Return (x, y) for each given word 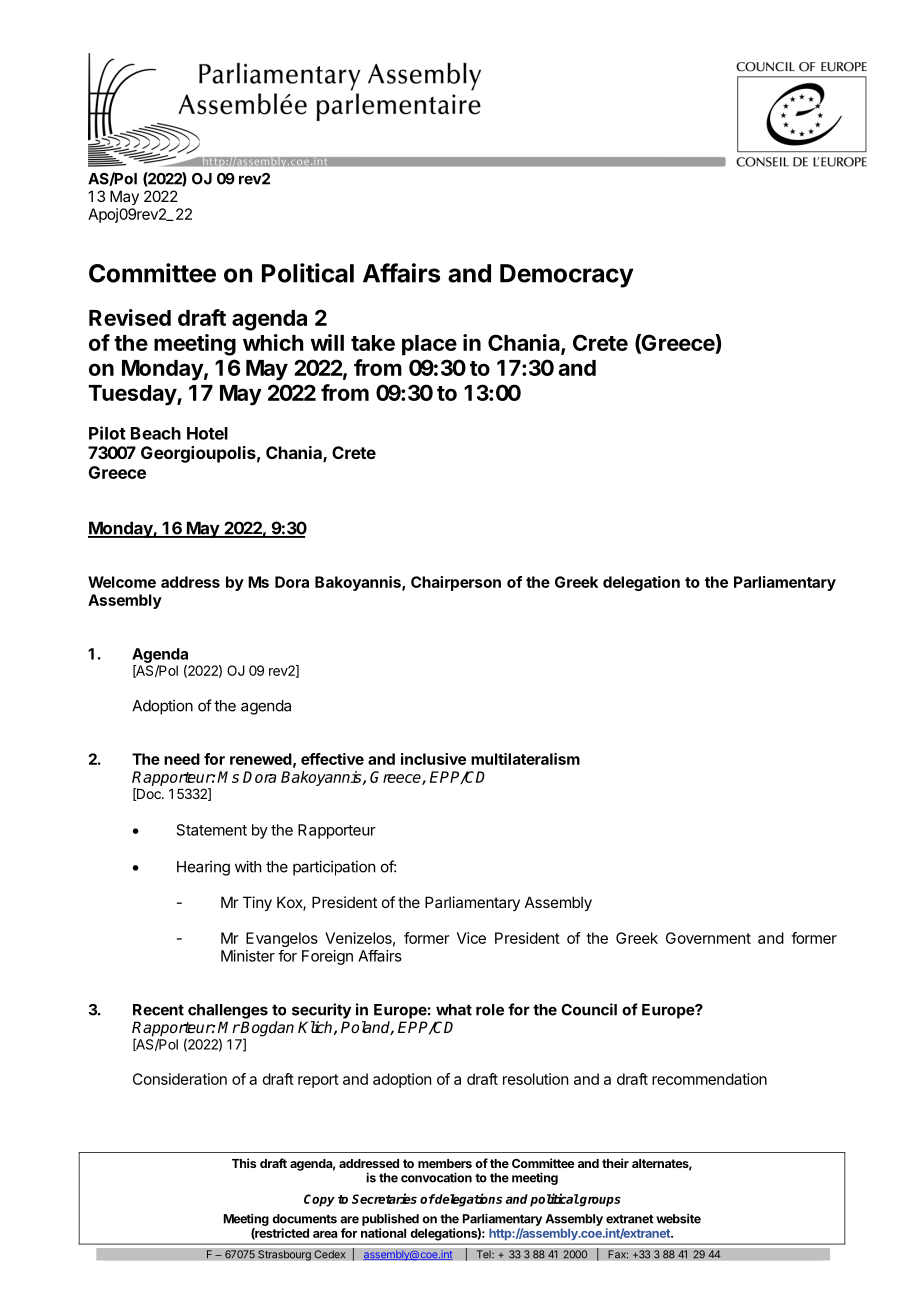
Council (589, 1009)
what (454, 1010)
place (429, 345)
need (182, 759)
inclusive (433, 759)
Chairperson (456, 583)
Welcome (122, 582)
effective (332, 759)
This (244, 1163)
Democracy (567, 276)
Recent (158, 1010)
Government (708, 938)
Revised (130, 317)
